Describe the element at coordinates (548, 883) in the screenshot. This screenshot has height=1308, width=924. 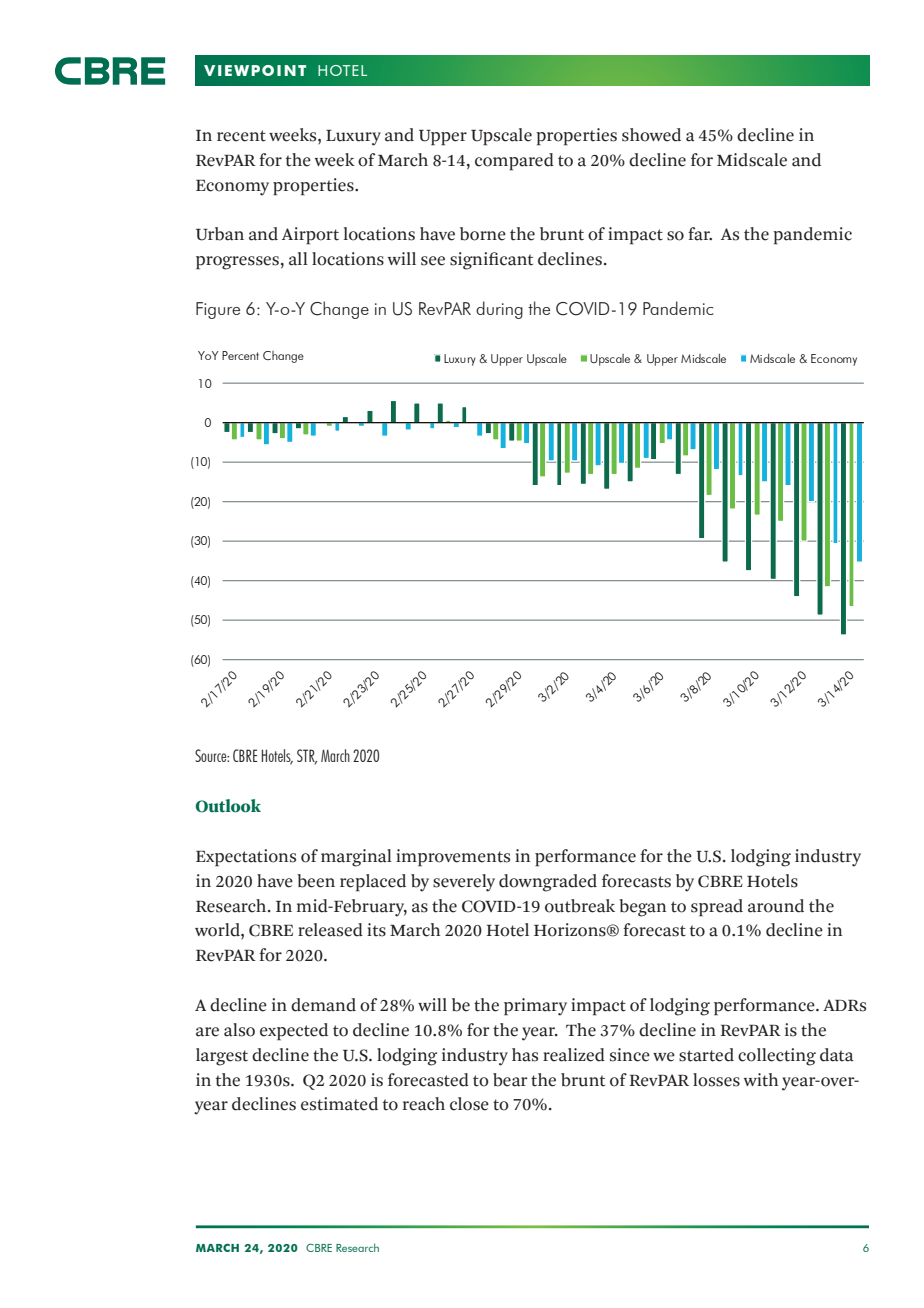
I see `downgraded` at that location.
